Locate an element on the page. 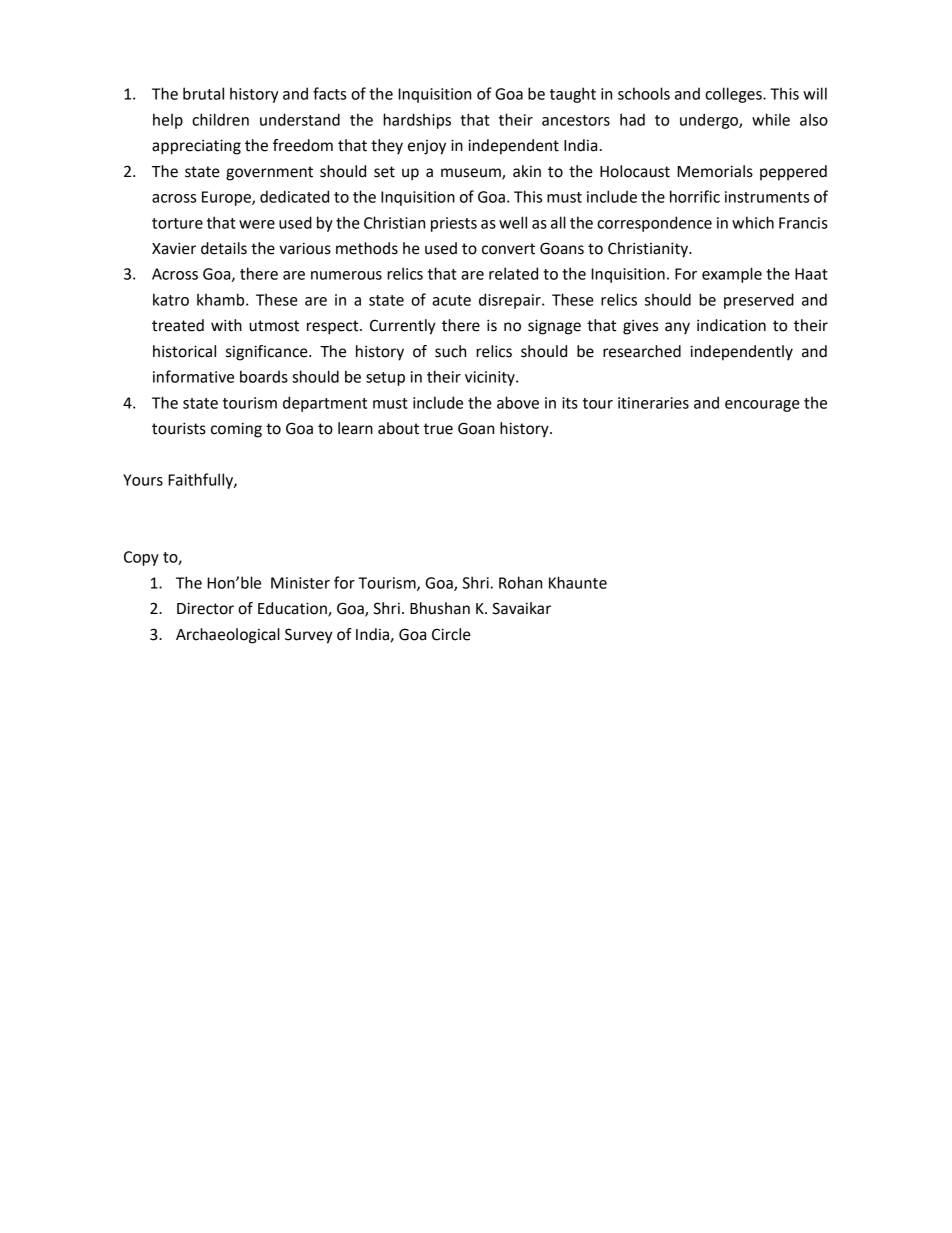  informative is located at coordinates (193, 376).
